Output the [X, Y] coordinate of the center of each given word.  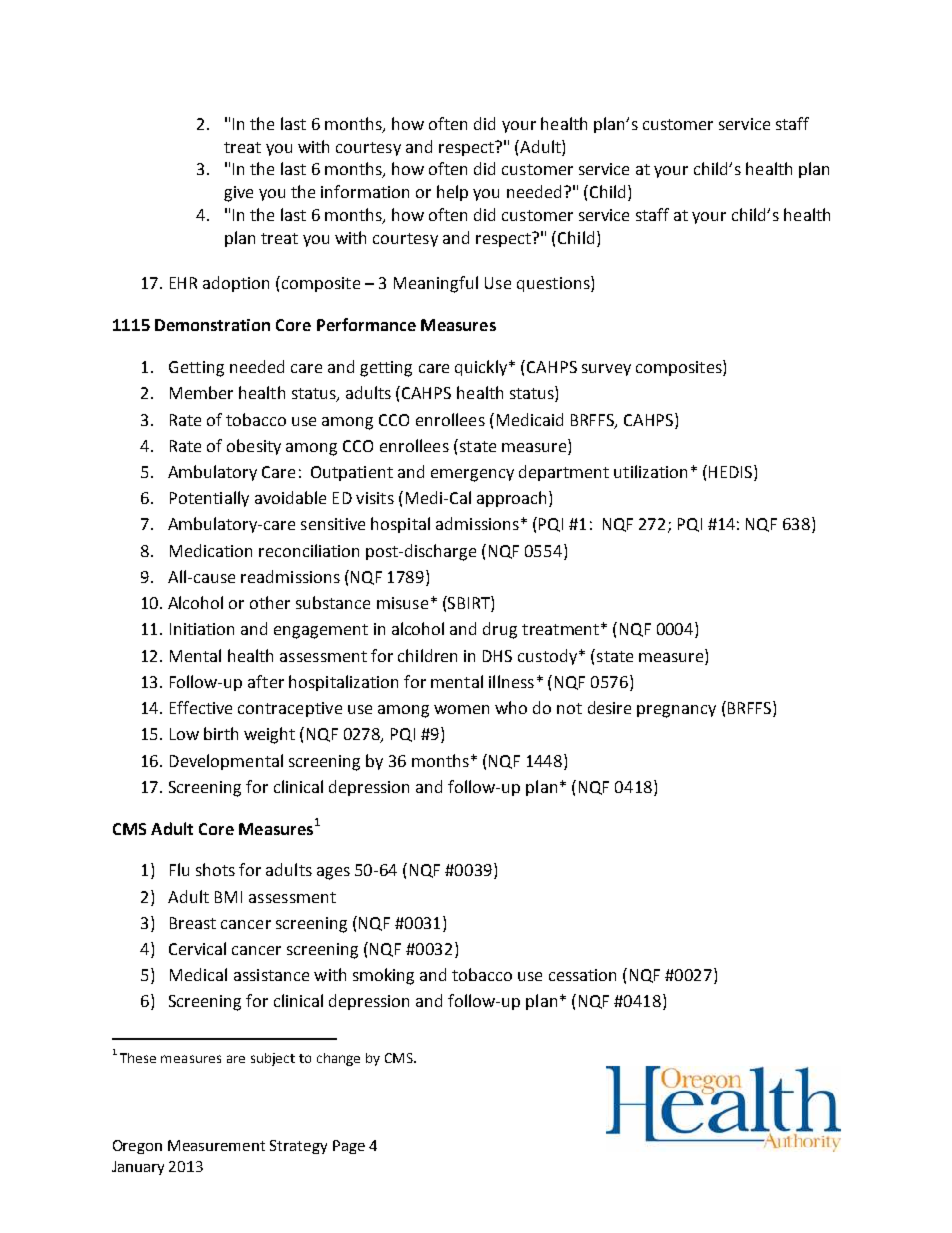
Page [349, 1147]
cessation [582, 975]
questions [554, 284]
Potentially [209, 499]
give [238, 194]
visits [375, 498]
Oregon [137, 1147]
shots [215, 869]
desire [609, 707]
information [365, 191]
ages [333, 873]
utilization [650, 471]
